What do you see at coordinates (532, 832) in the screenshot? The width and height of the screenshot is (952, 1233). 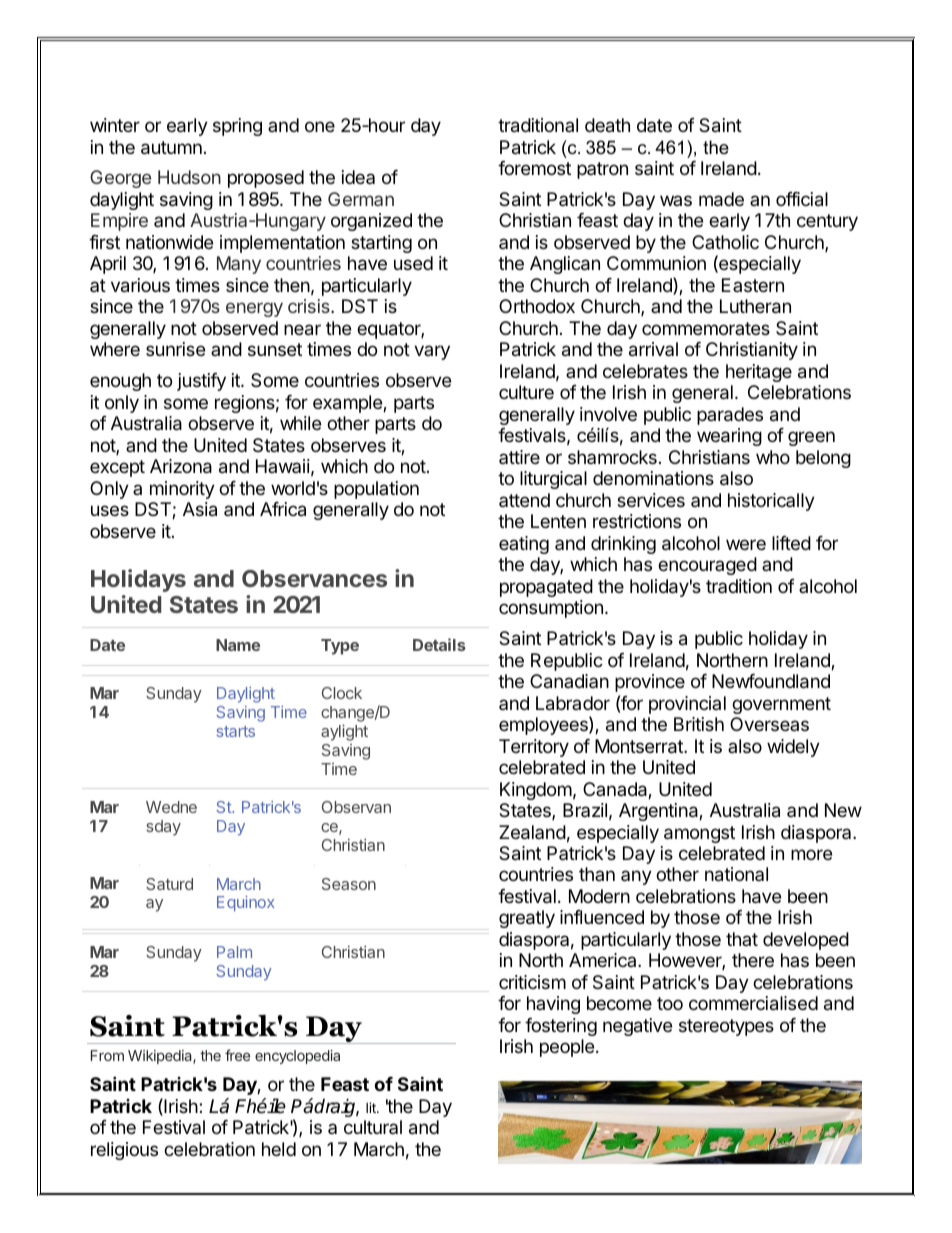 I see `Zealand` at bounding box center [532, 832].
